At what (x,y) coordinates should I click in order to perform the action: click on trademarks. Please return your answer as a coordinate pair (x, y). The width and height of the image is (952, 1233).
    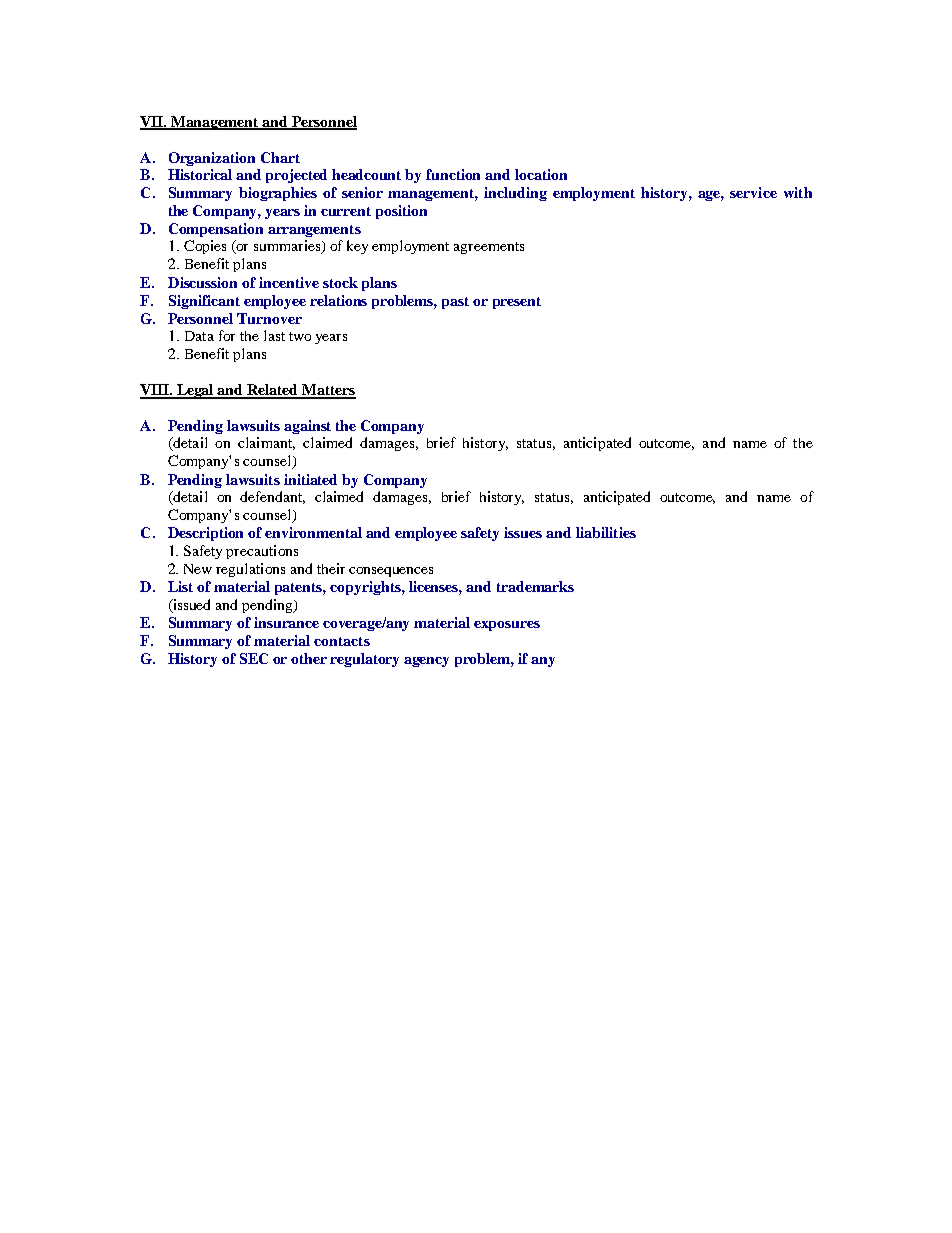
    Looking at the image, I should click on (535, 586).
